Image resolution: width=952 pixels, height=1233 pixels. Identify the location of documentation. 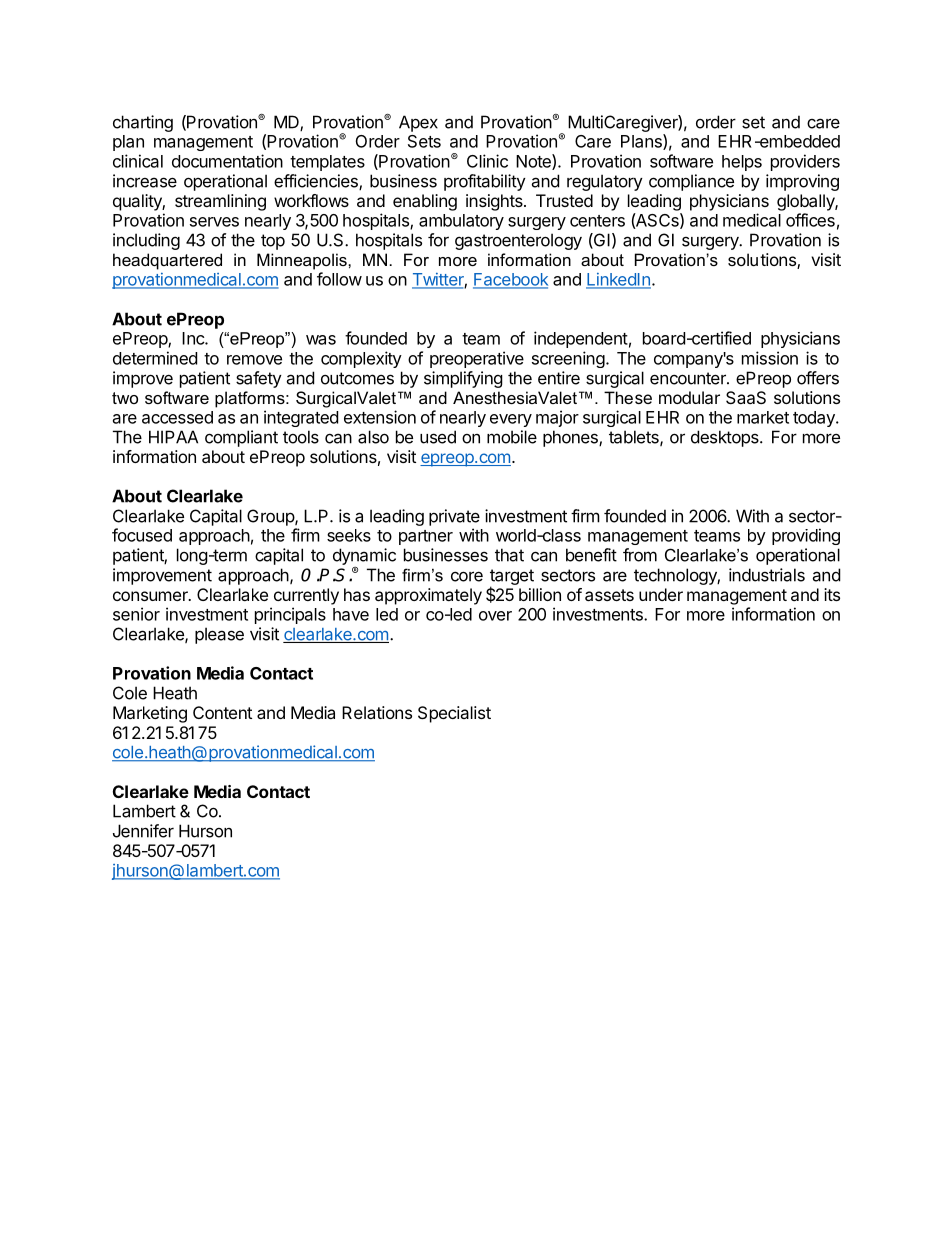
(227, 161).
